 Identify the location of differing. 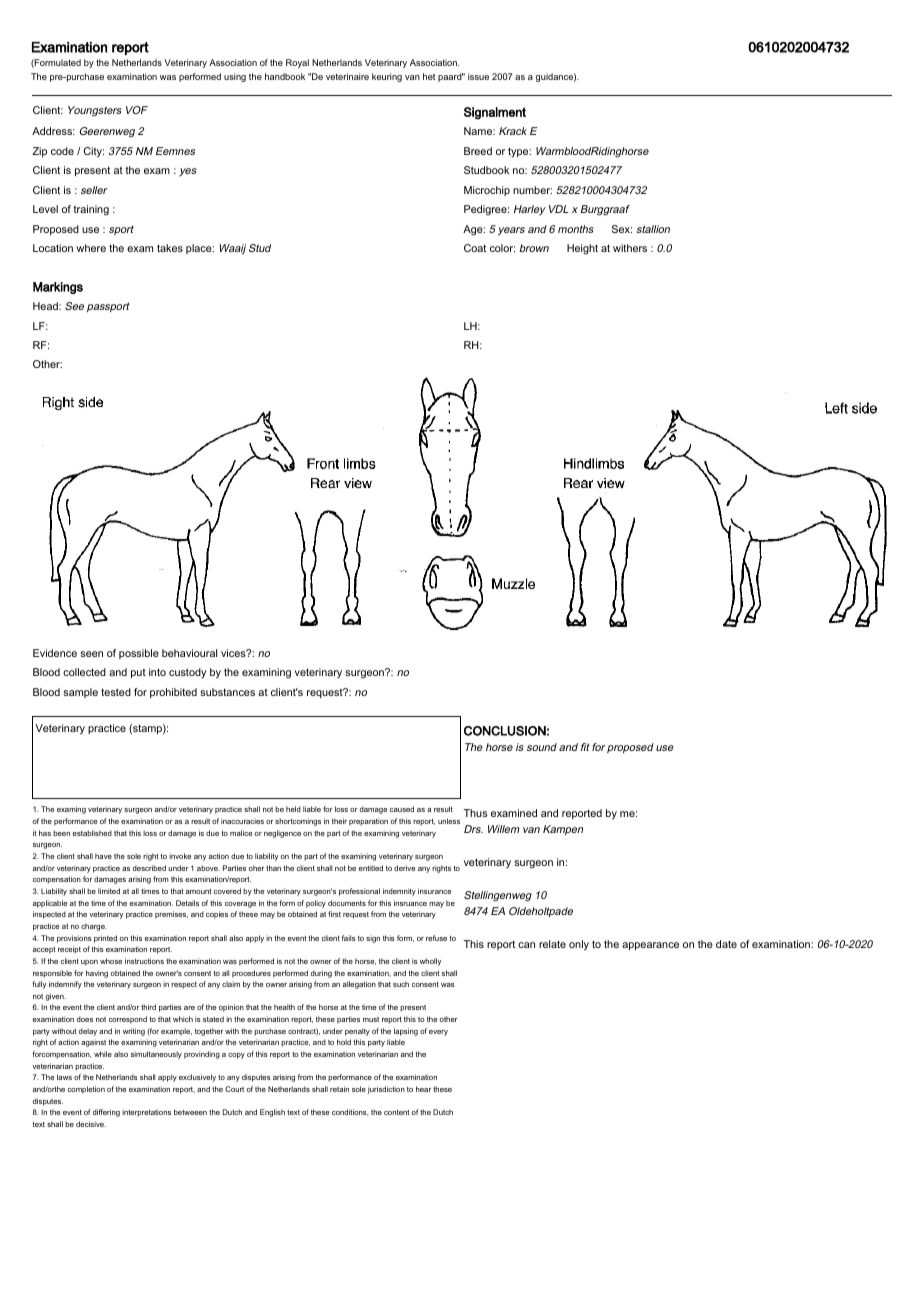
(106, 1113).
